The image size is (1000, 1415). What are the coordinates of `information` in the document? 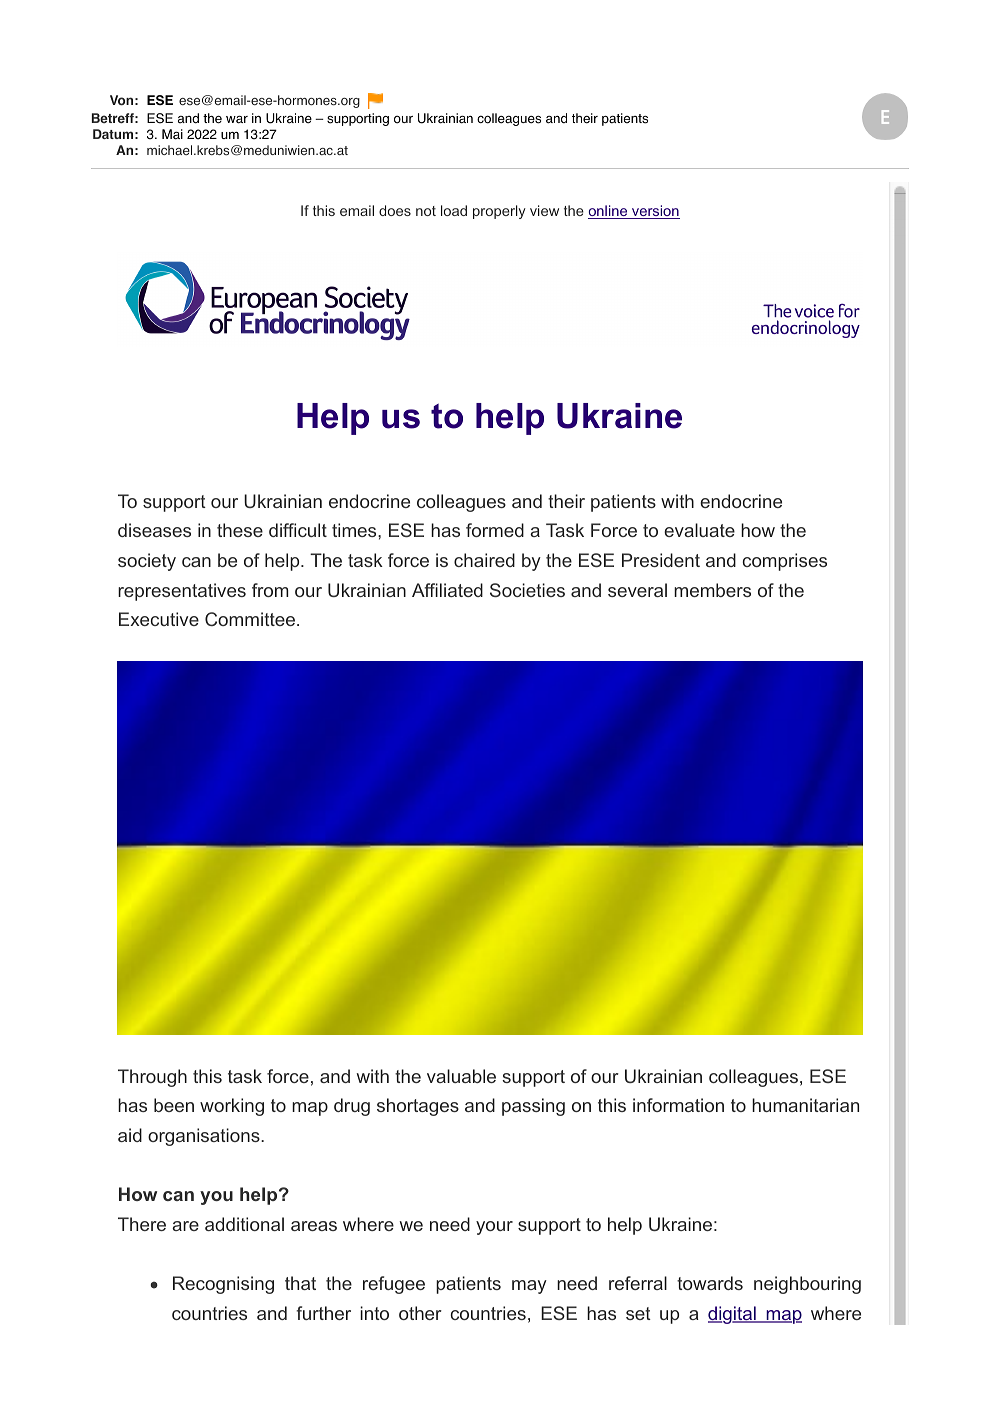 It's located at (678, 1105).
